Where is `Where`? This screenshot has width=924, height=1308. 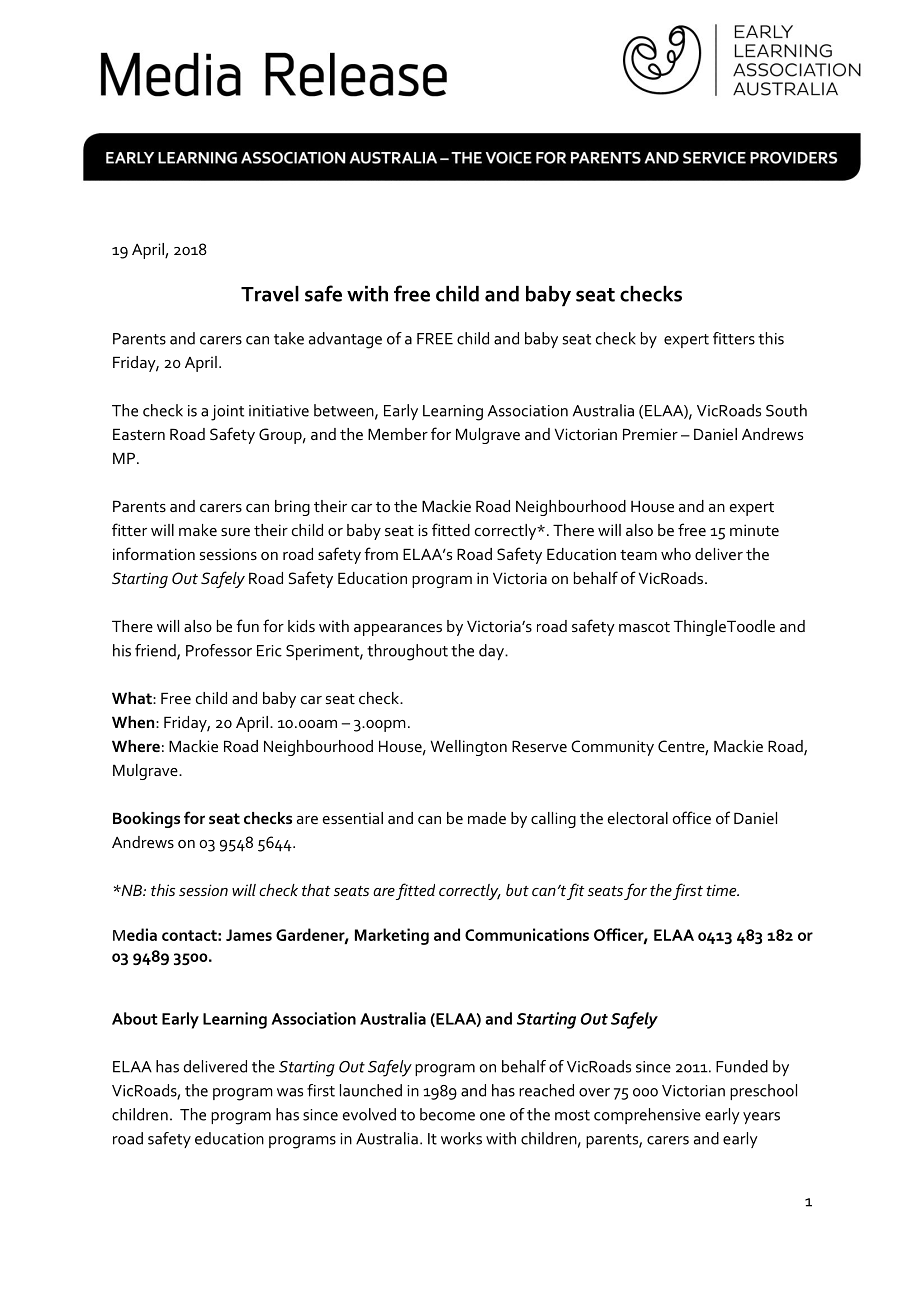
Where is located at coordinates (136, 746).
